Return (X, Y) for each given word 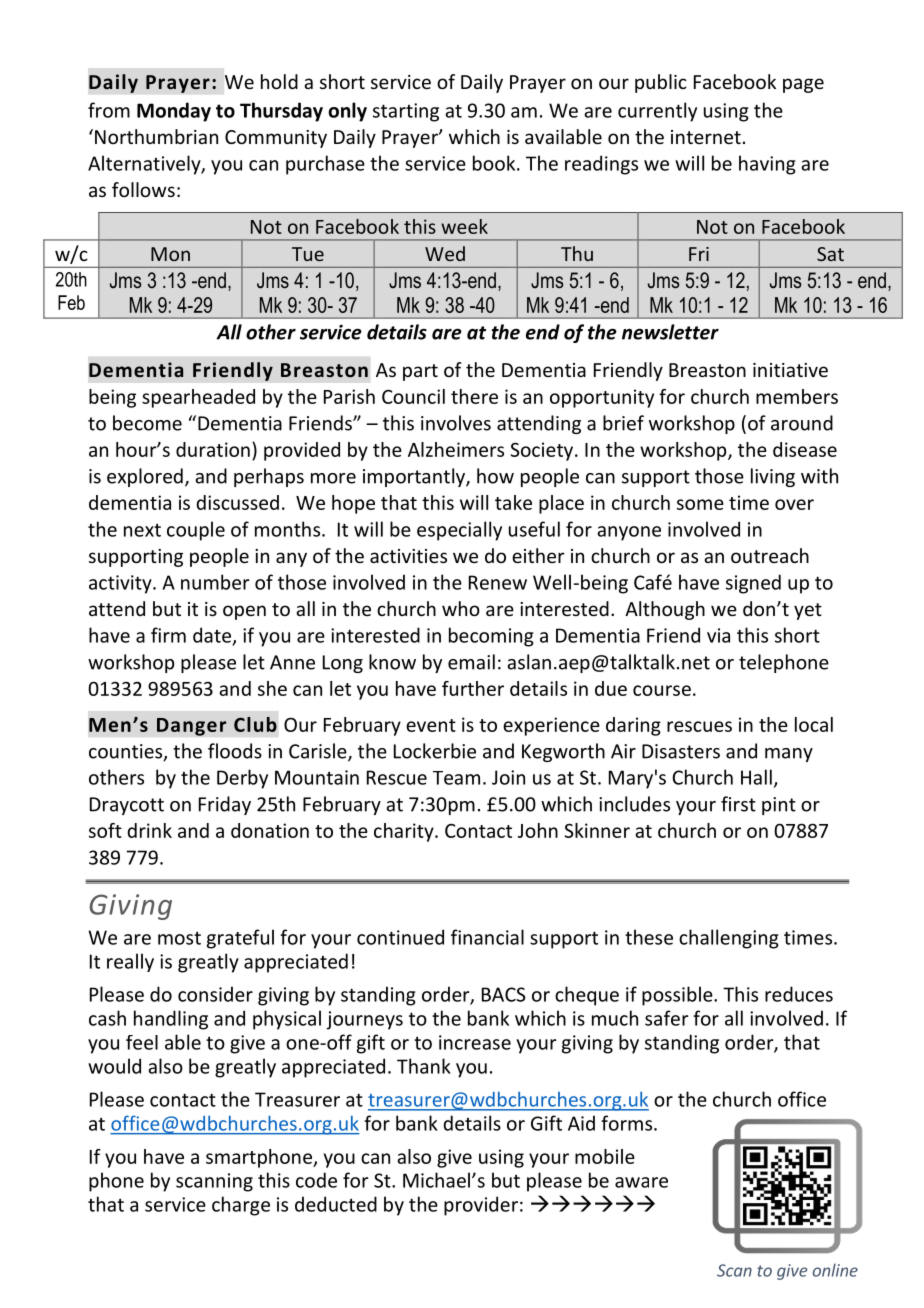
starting (406, 112)
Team (456, 778)
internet (706, 137)
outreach (770, 555)
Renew (498, 582)
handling (171, 1020)
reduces (799, 994)
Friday (225, 805)
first (738, 804)
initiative (790, 370)
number (215, 582)
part (420, 372)
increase (475, 1042)
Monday (174, 112)
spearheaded (198, 398)
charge (241, 1206)
